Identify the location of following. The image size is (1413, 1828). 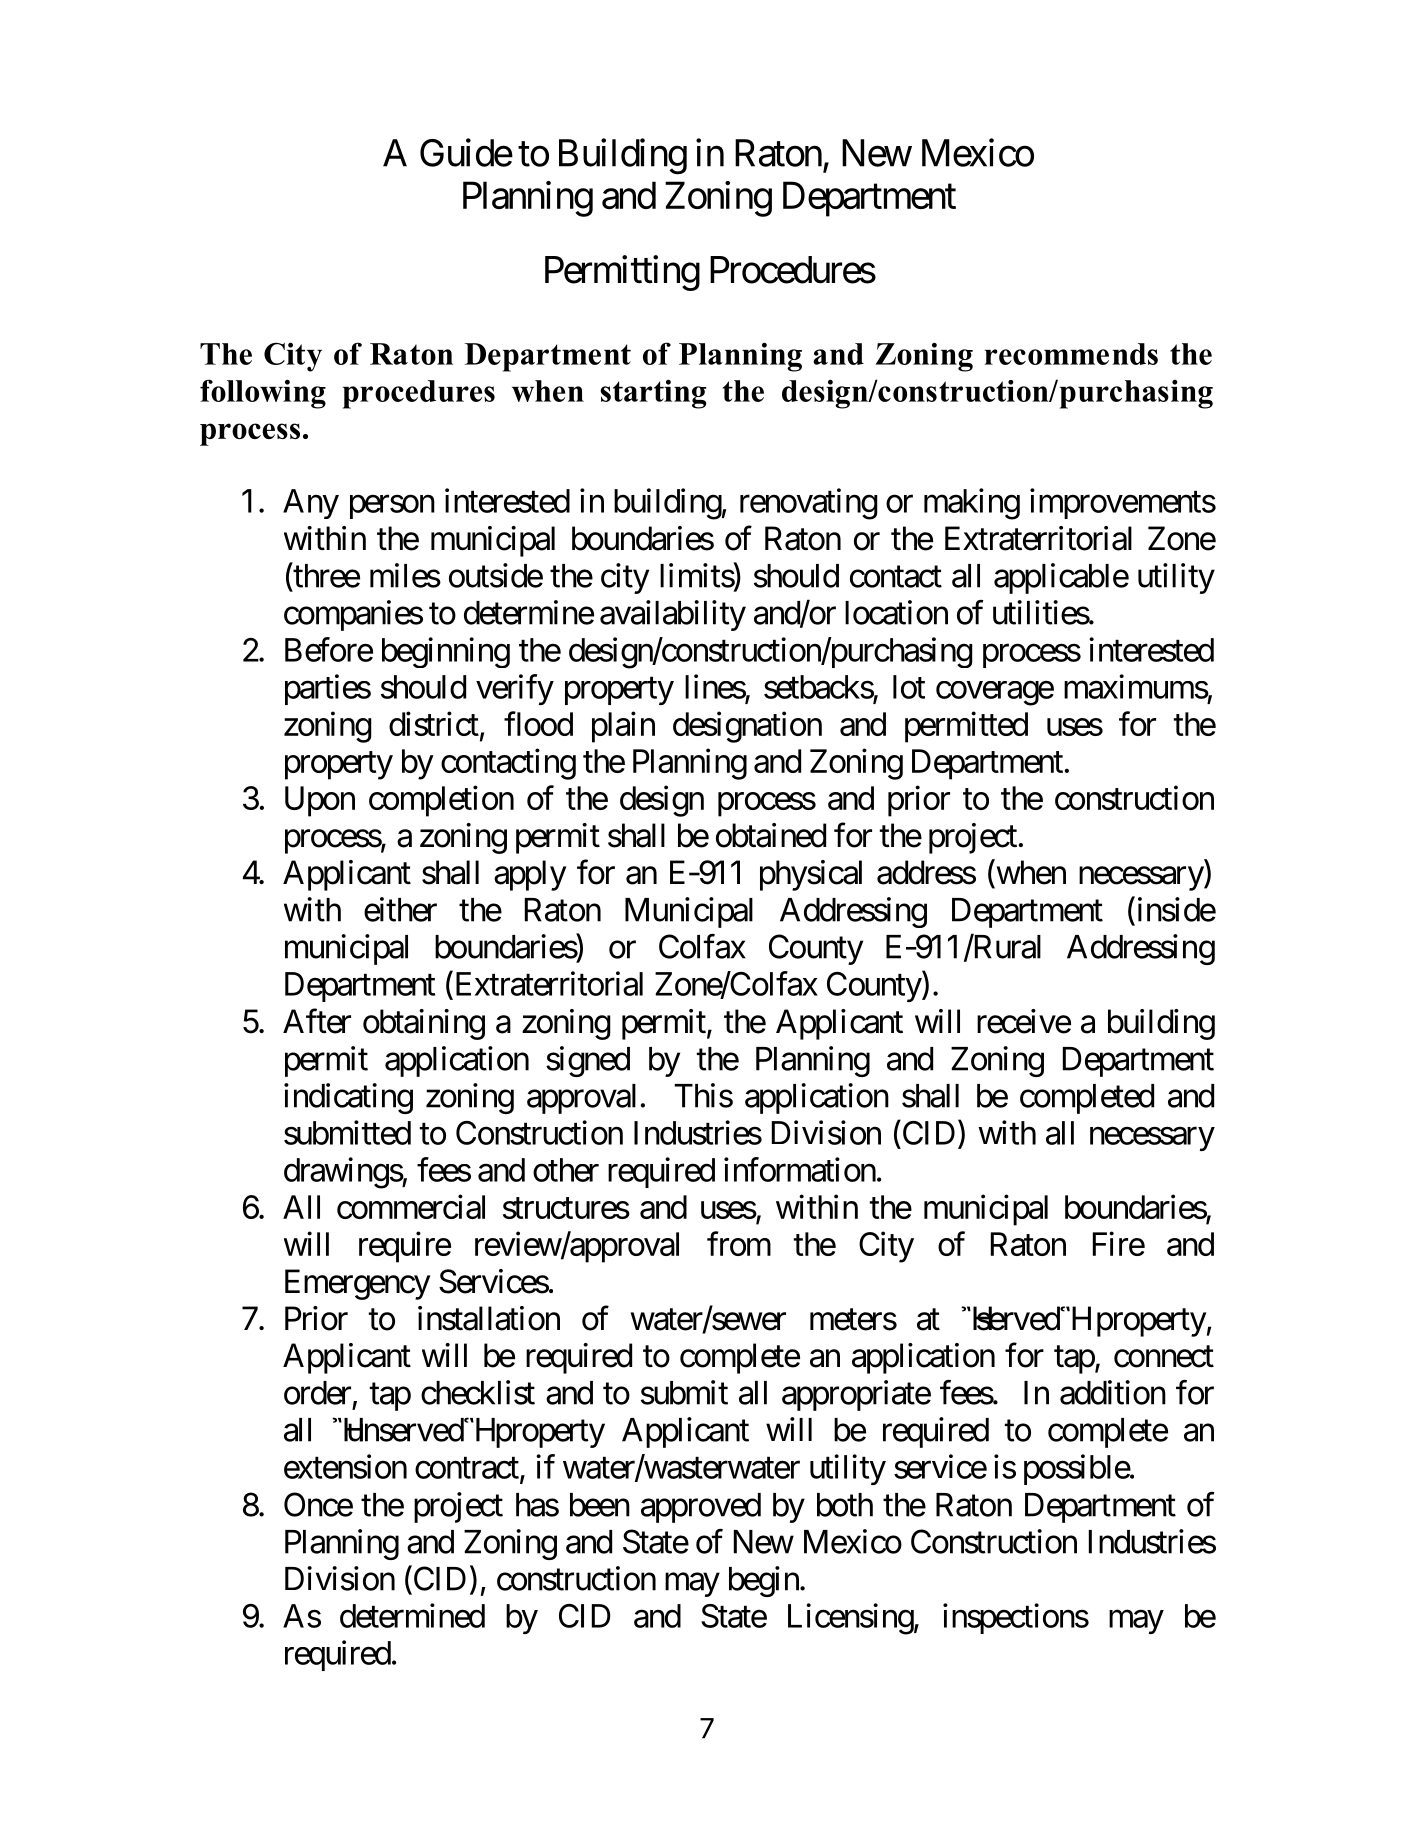
(263, 394).
